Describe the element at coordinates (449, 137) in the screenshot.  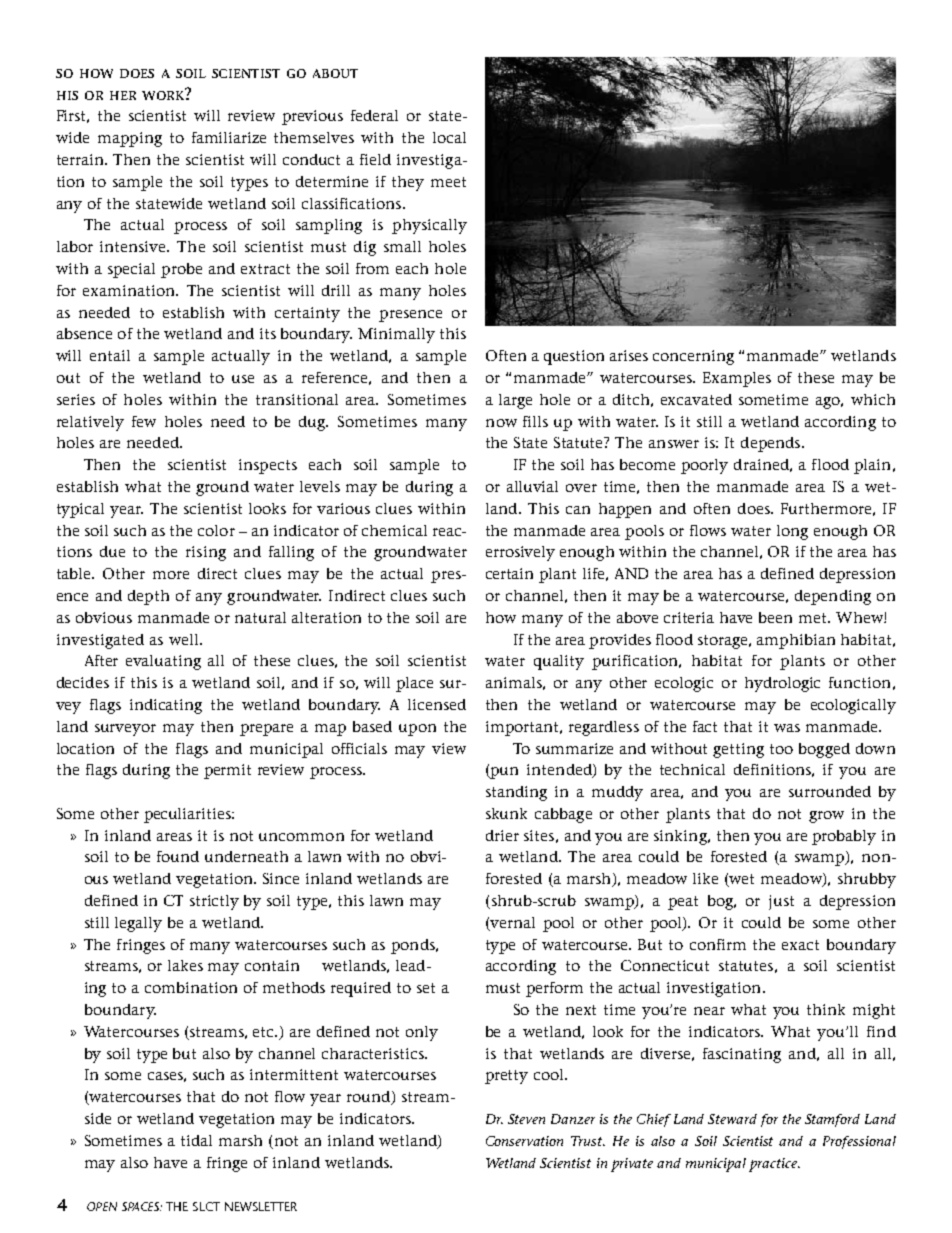
I see `local` at that location.
